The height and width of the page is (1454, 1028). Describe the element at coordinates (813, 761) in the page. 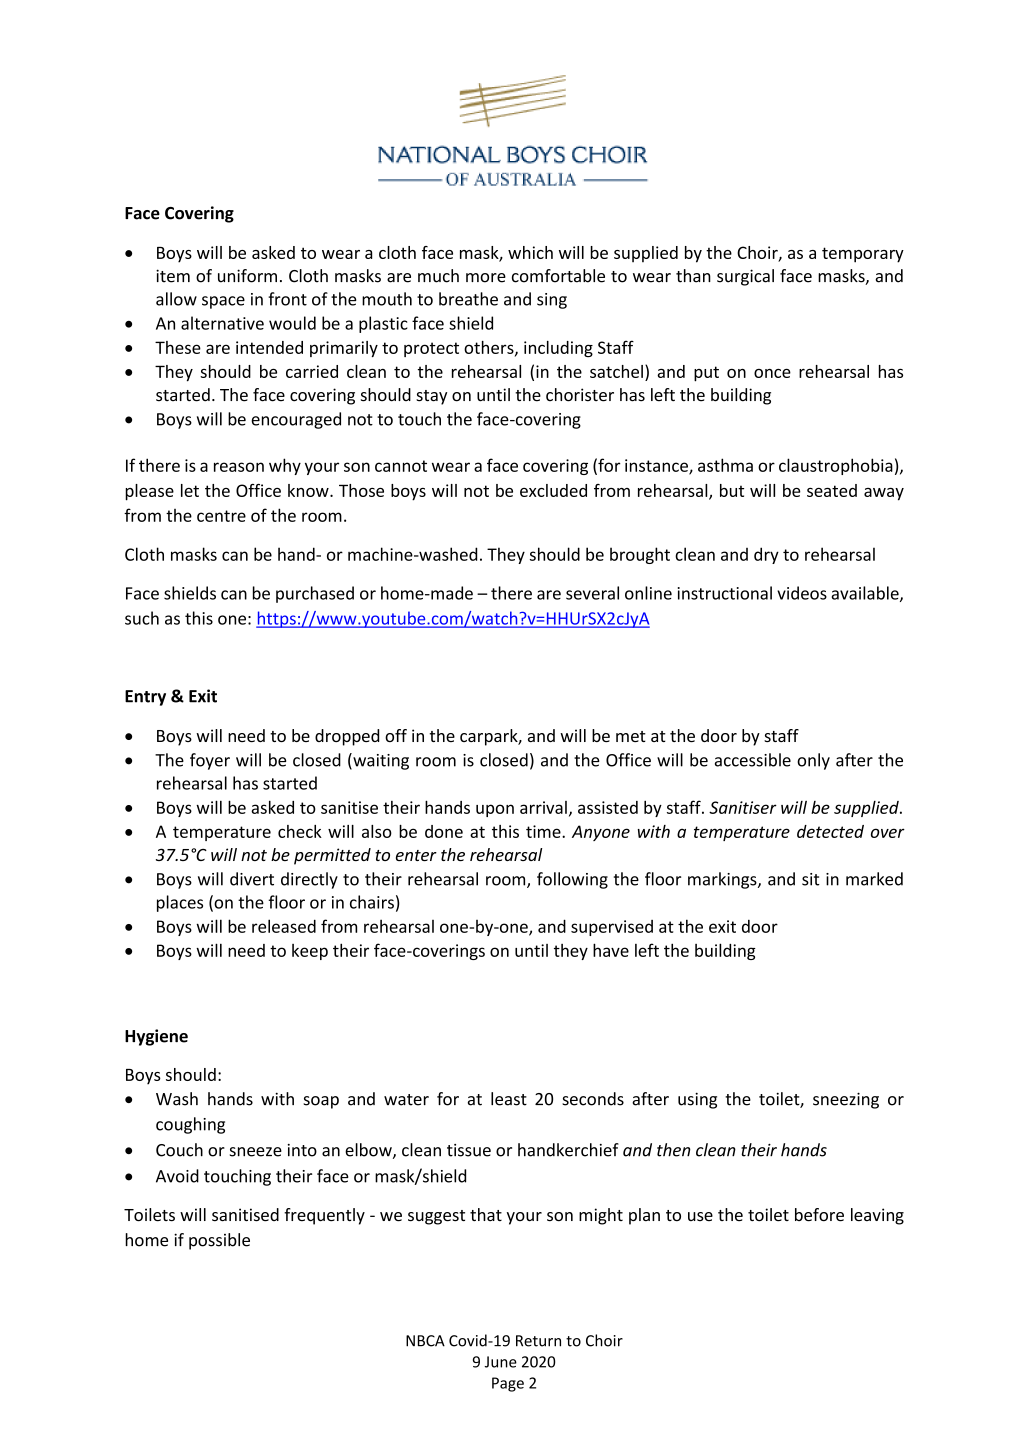

I see `only` at that location.
